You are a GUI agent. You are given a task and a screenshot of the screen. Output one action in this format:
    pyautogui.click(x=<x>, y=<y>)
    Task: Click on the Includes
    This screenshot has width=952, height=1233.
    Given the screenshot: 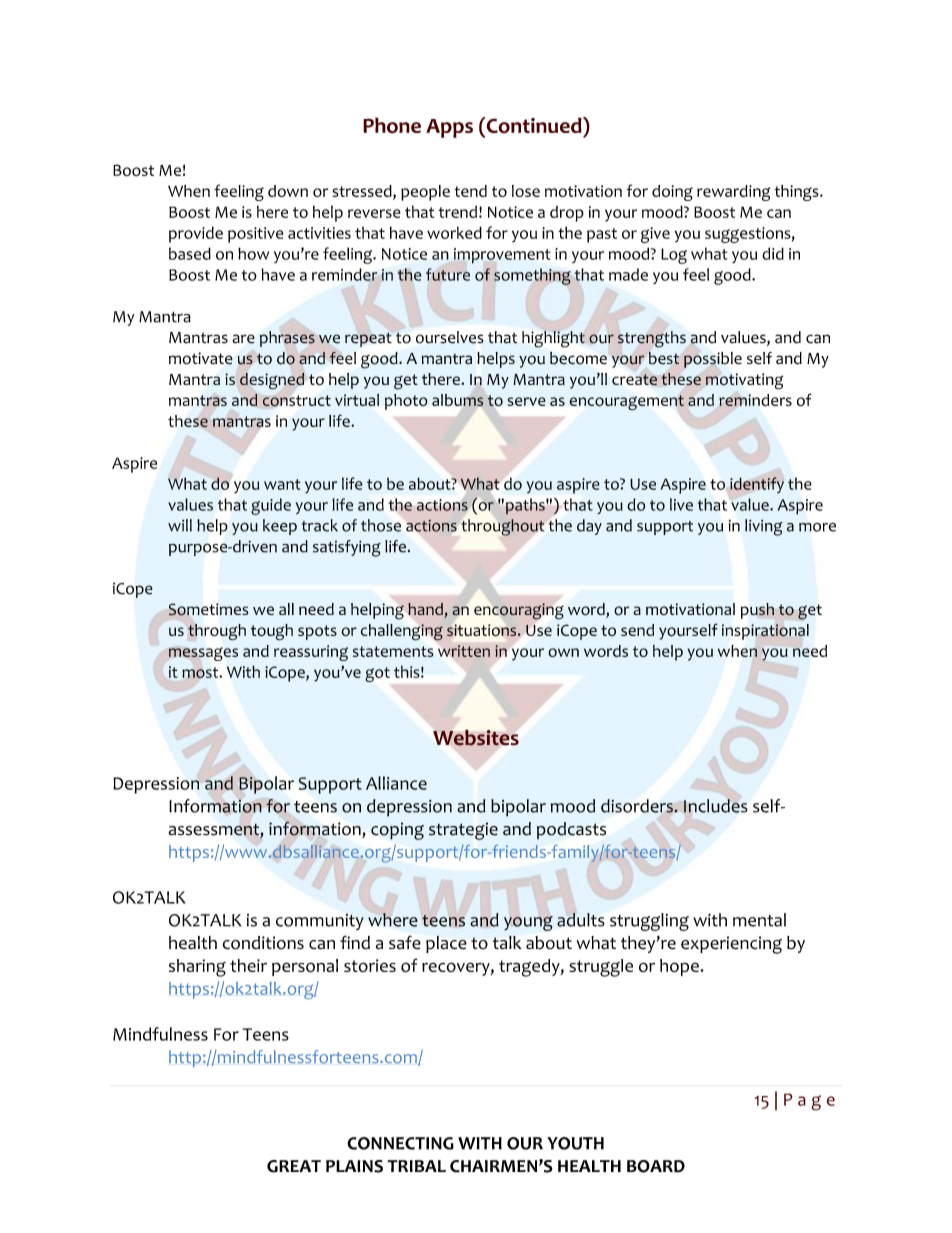 What is the action you would take?
    pyautogui.click(x=716, y=806)
